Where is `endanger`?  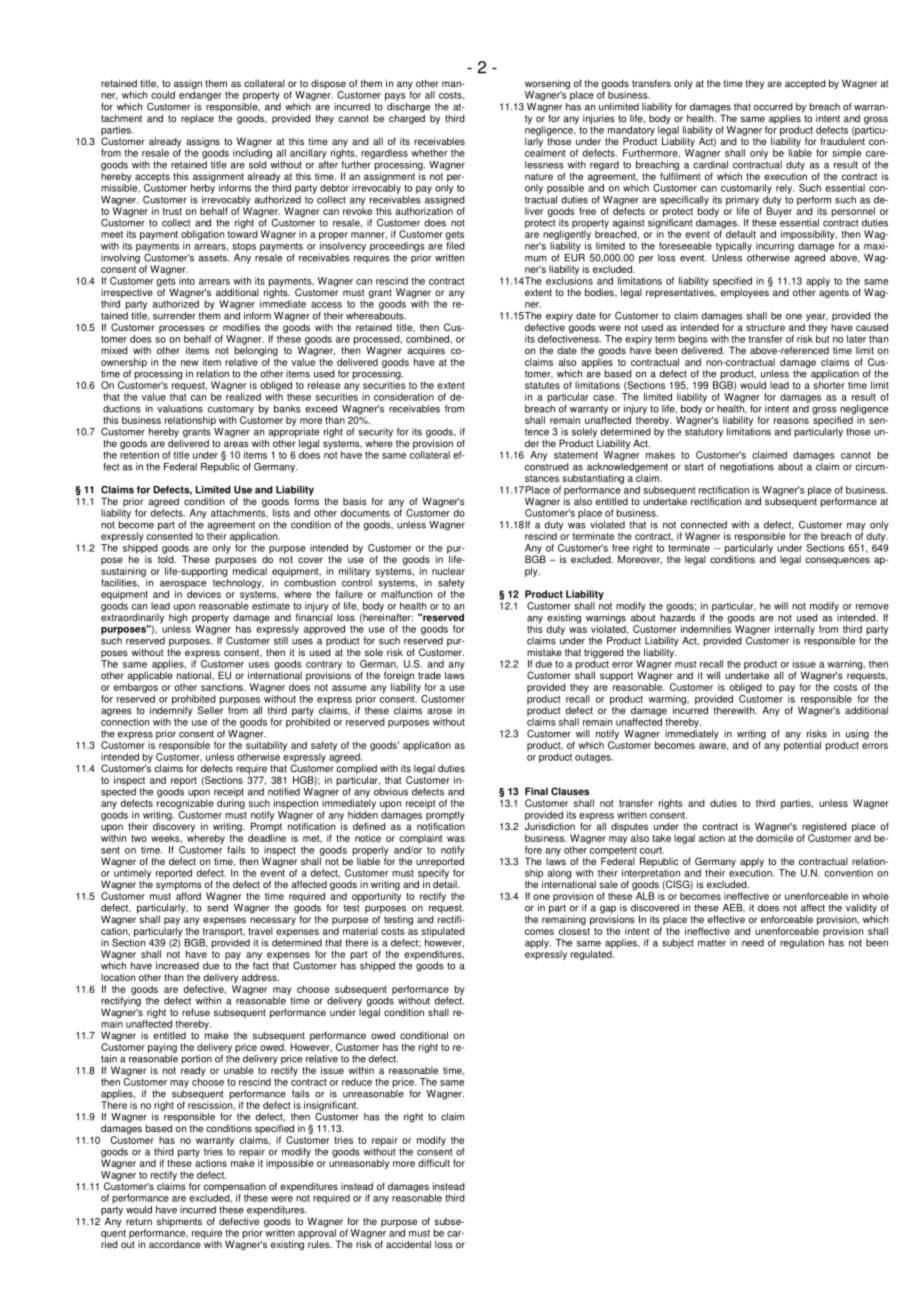 endanger is located at coordinates (200, 96).
